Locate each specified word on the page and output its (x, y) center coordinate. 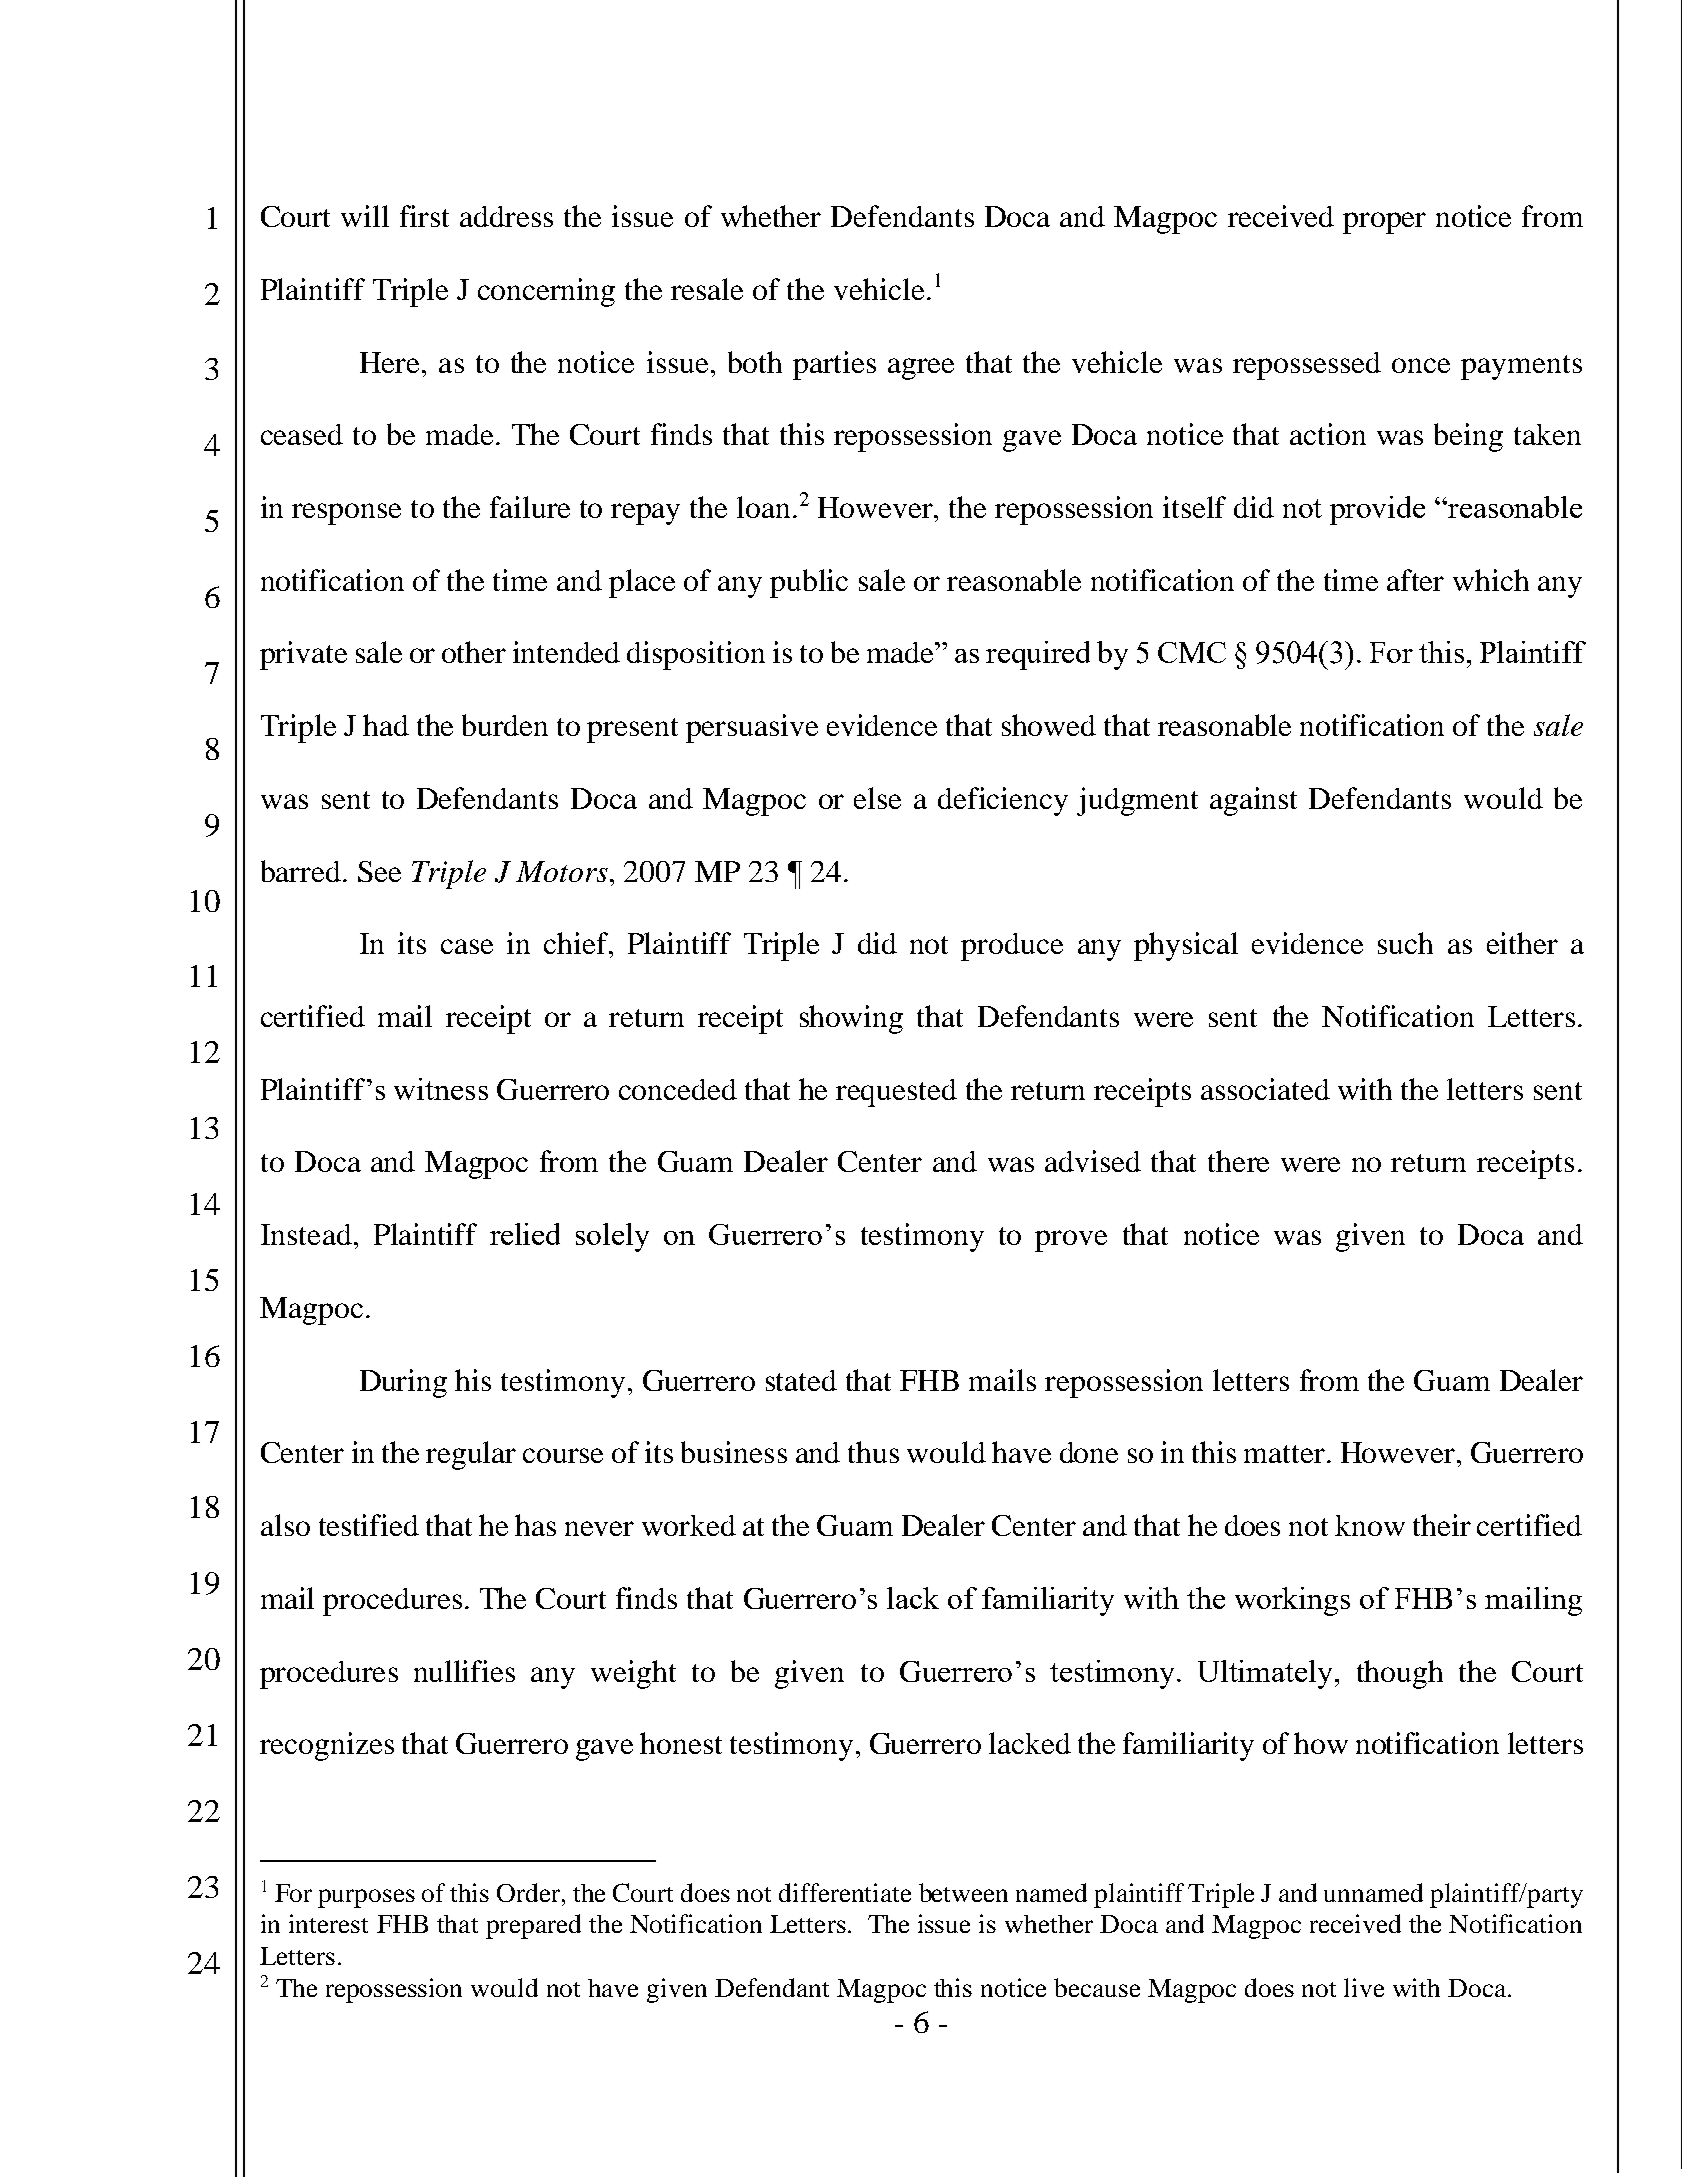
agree (921, 369)
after (1415, 580)
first (424, 216)
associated (1265, 1089)
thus (873, 1452)
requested (896, 1093)
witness (441, 1089)
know (1370, 1525)
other (474, 652)
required (1038, 655)
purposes (366, 1898)
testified (369, 1525)
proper (1384, 223)
